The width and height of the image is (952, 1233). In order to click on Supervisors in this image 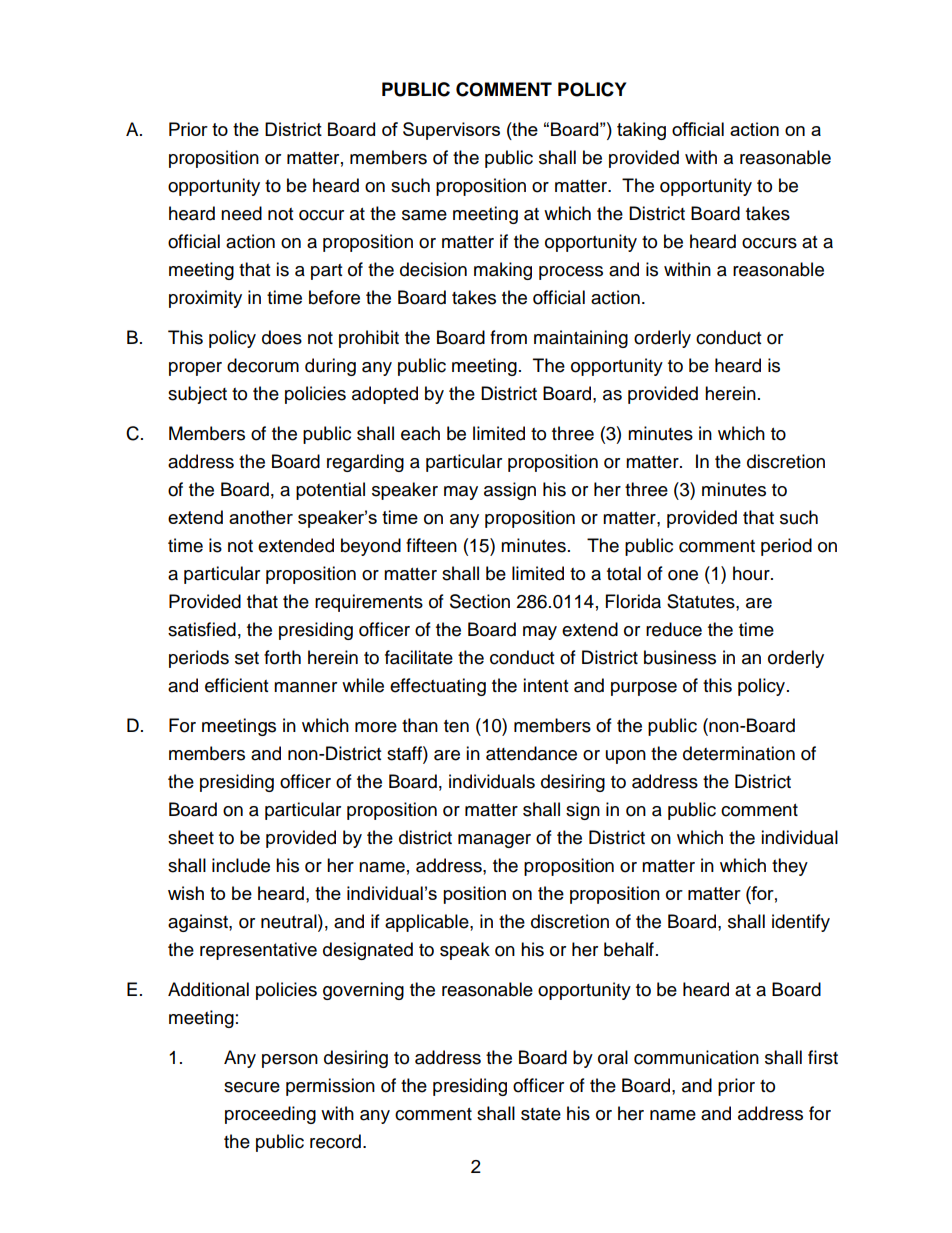, I will do `click(451, 131)`.
